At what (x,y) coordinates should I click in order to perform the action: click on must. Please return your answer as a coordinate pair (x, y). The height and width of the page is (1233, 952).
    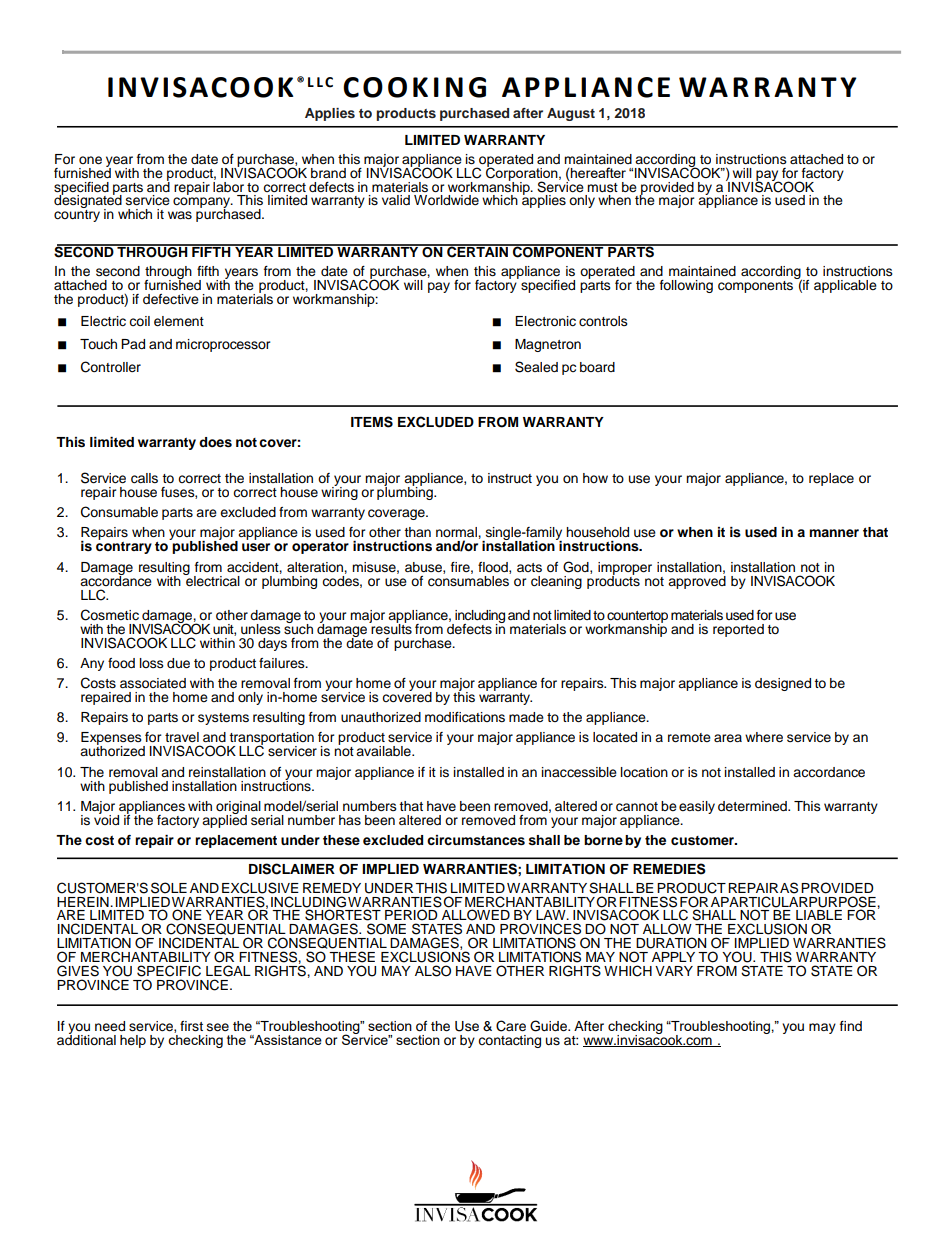
    Looking at the image, I should click on (602, 187).
